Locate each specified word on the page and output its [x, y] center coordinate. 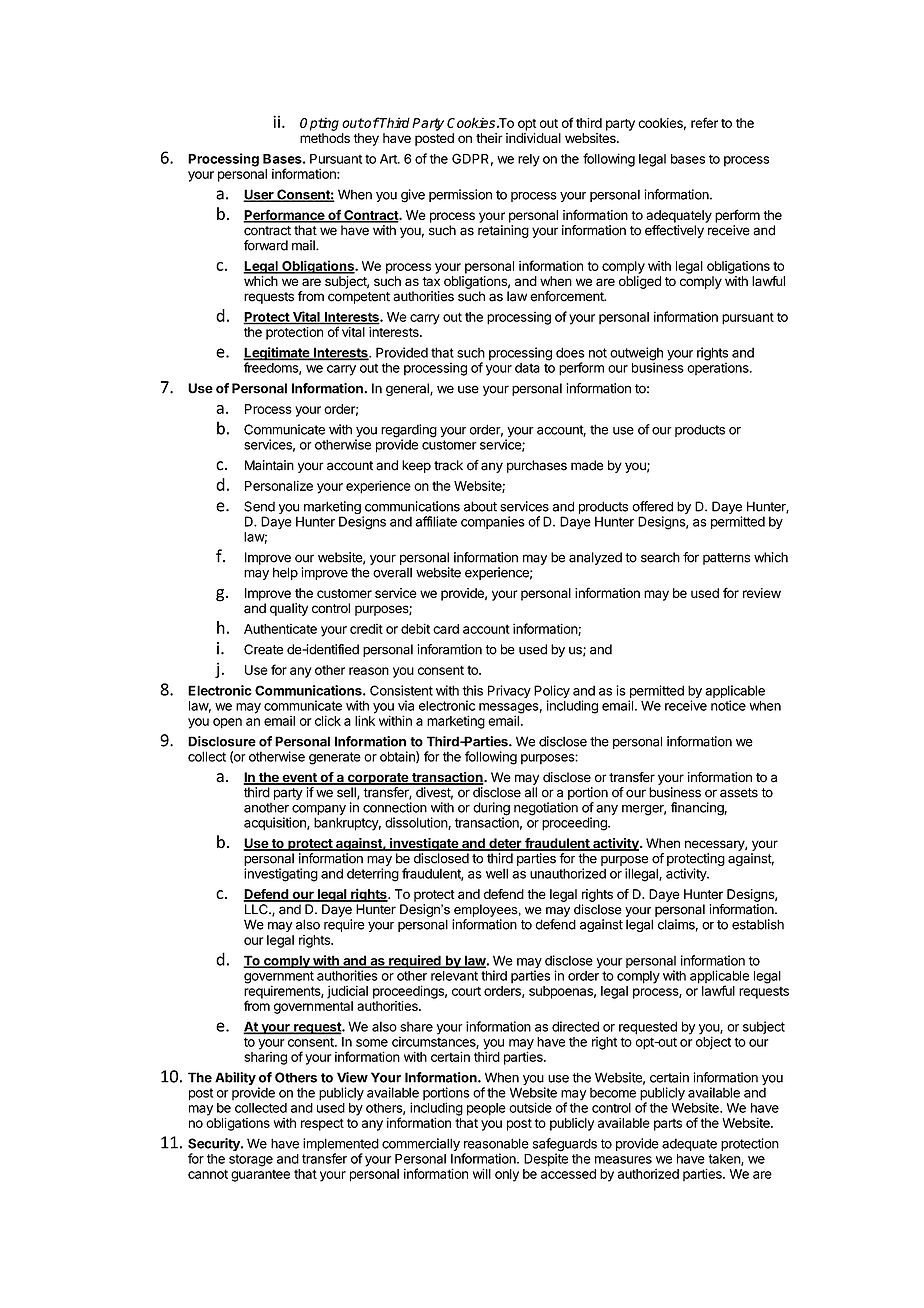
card [446, 629]
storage [251, 1160]
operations [719, 369]
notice [728, 705]
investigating [281, 875]
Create [263, 649]
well [497, 873]
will [482, 1173]
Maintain [269, 465]
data [527, 368]
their [489, 138]
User [259, 195]
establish [758, 924]
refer [704, 122]
